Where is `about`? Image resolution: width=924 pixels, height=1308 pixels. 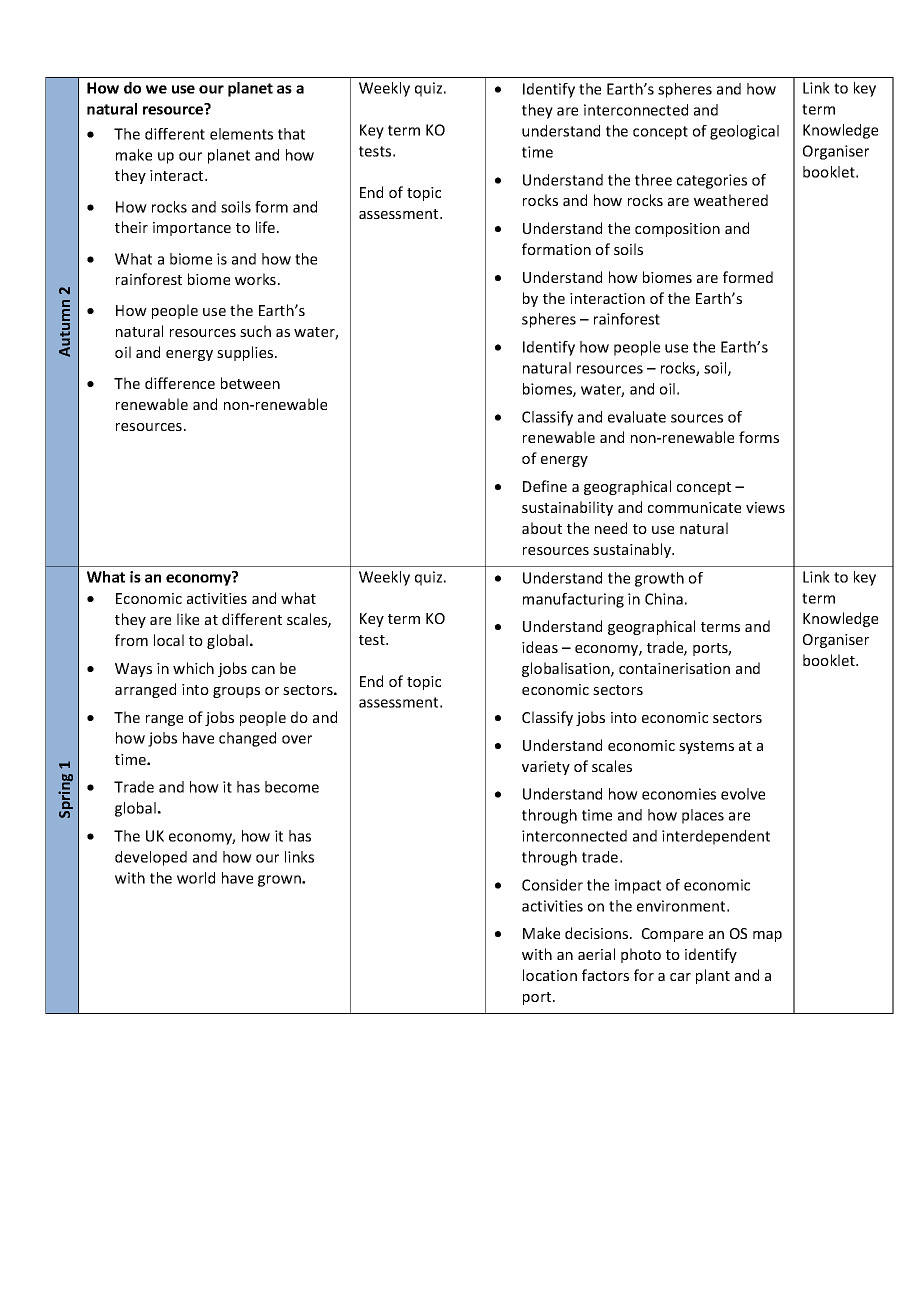
about is located at coordinates (542, 528).
